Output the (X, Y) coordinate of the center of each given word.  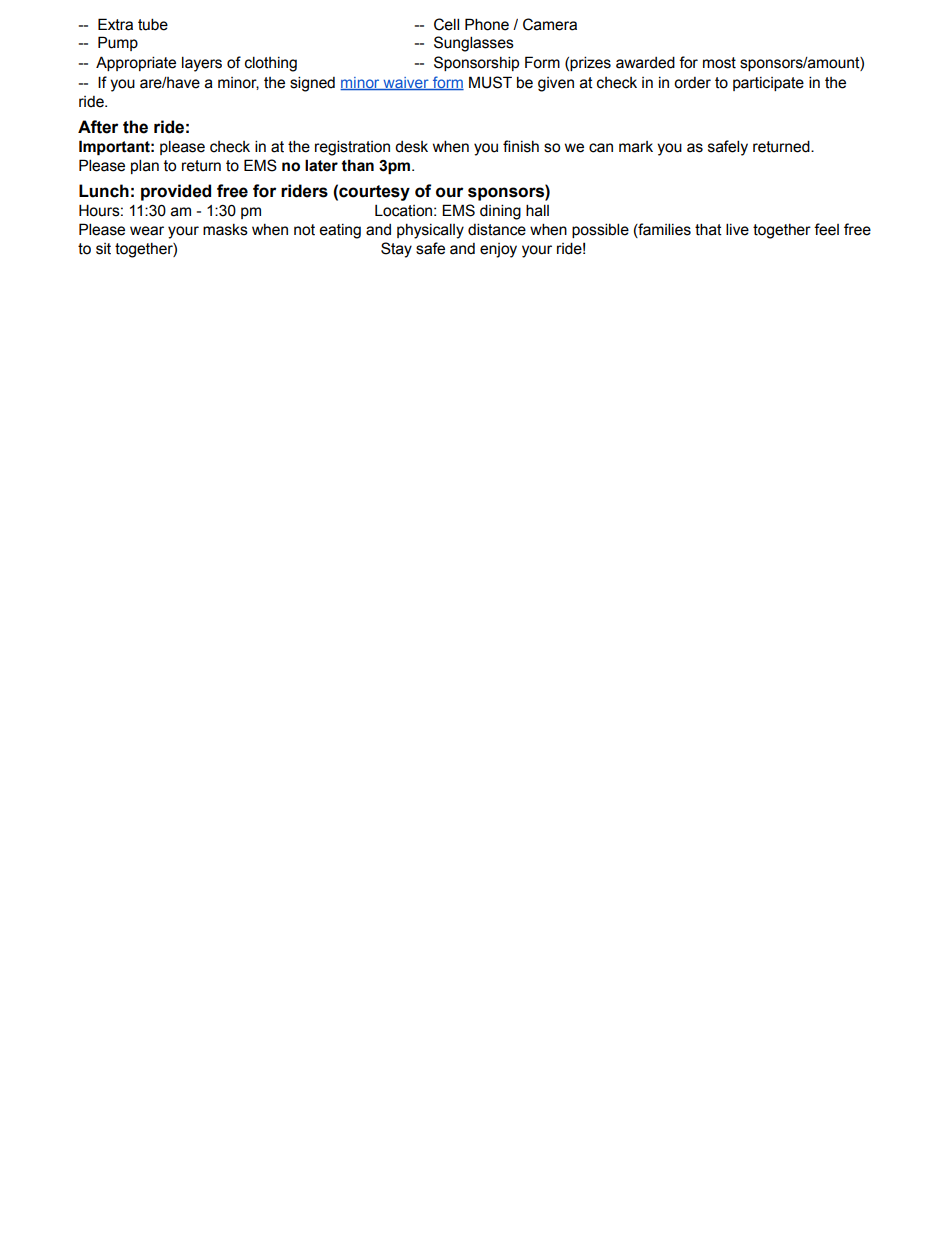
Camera (550, 24)
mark (636, 147)
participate (768, 84)
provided (176, 192)
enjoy (498, 250)
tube (153, 24)
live (737, 229)
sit (103, 249)
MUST (490, 82)
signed (312, 84)
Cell (446, 24)
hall (537, 210)
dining (500, 212)
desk (411, 147)
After (98, 127)
